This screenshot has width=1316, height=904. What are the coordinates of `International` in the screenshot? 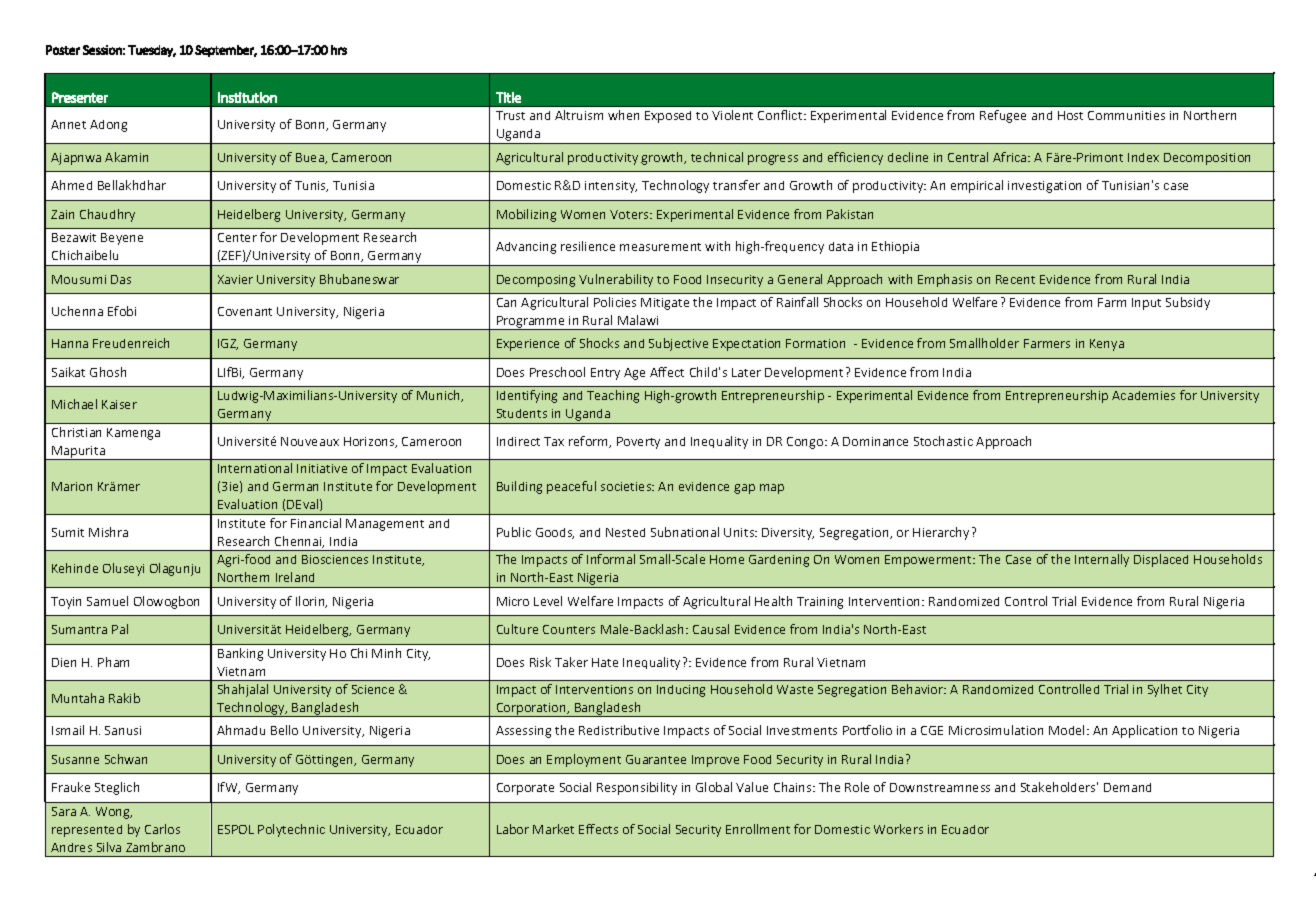 It's located at (255, 468).
